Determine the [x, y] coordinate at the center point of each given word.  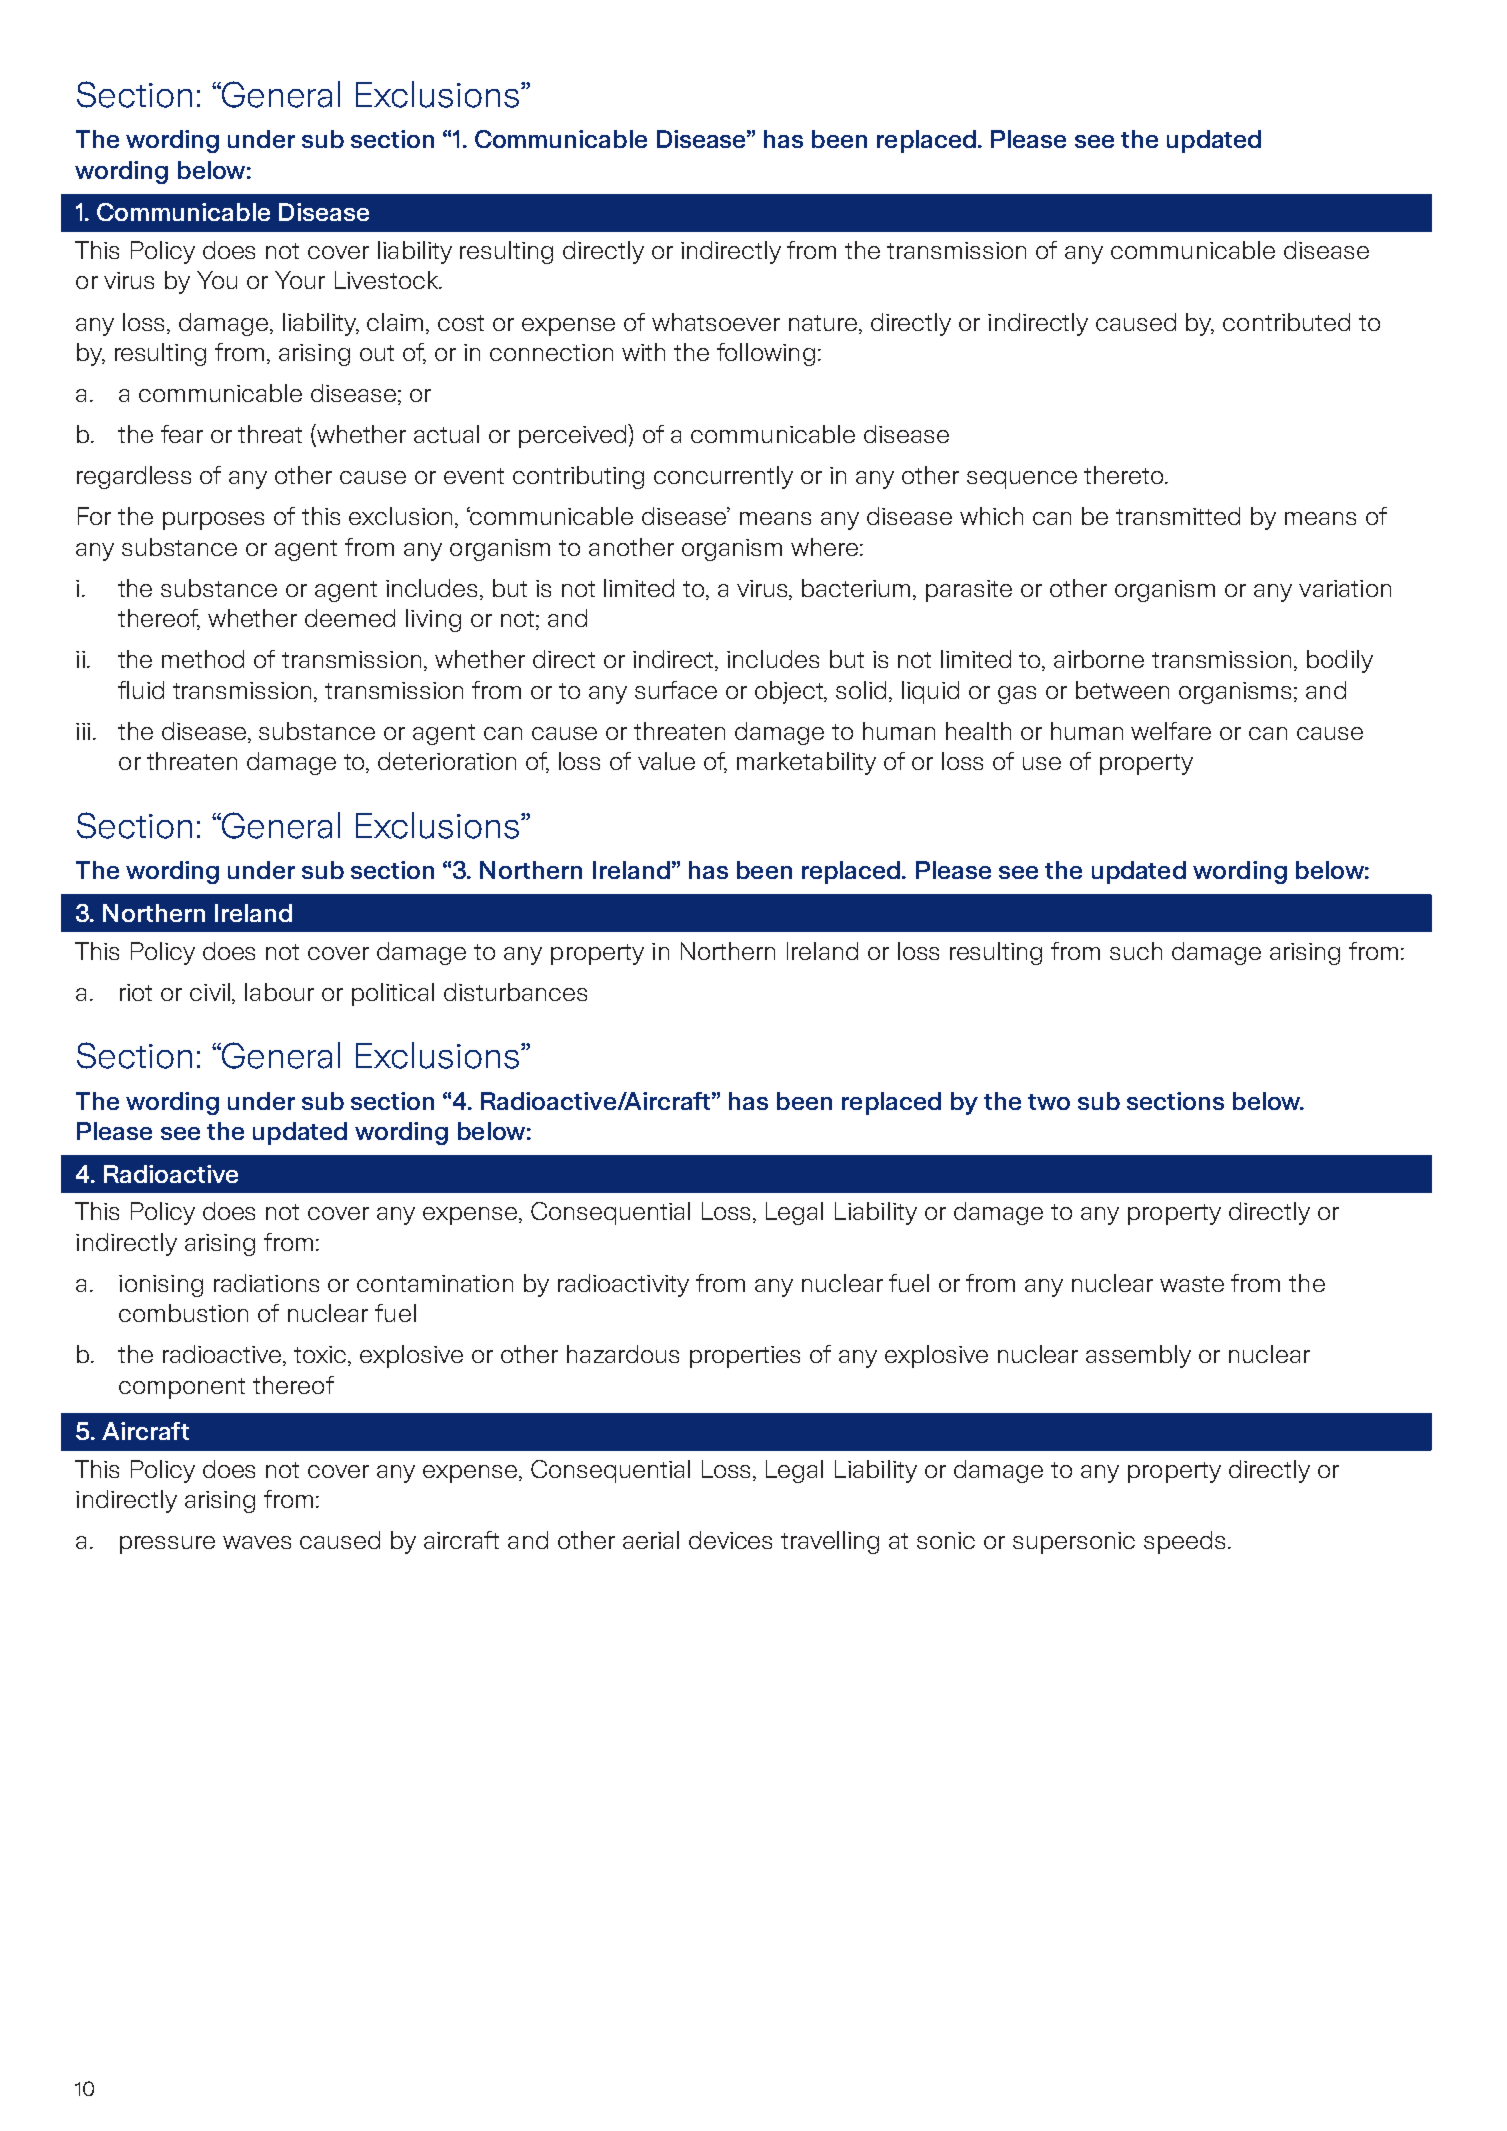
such [1136, 951]
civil [211, 993]
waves [257, 1542]
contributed [1286, 322]
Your [300, 280]
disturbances [515, 992]
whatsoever [716, 322]
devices [730, 1540]
